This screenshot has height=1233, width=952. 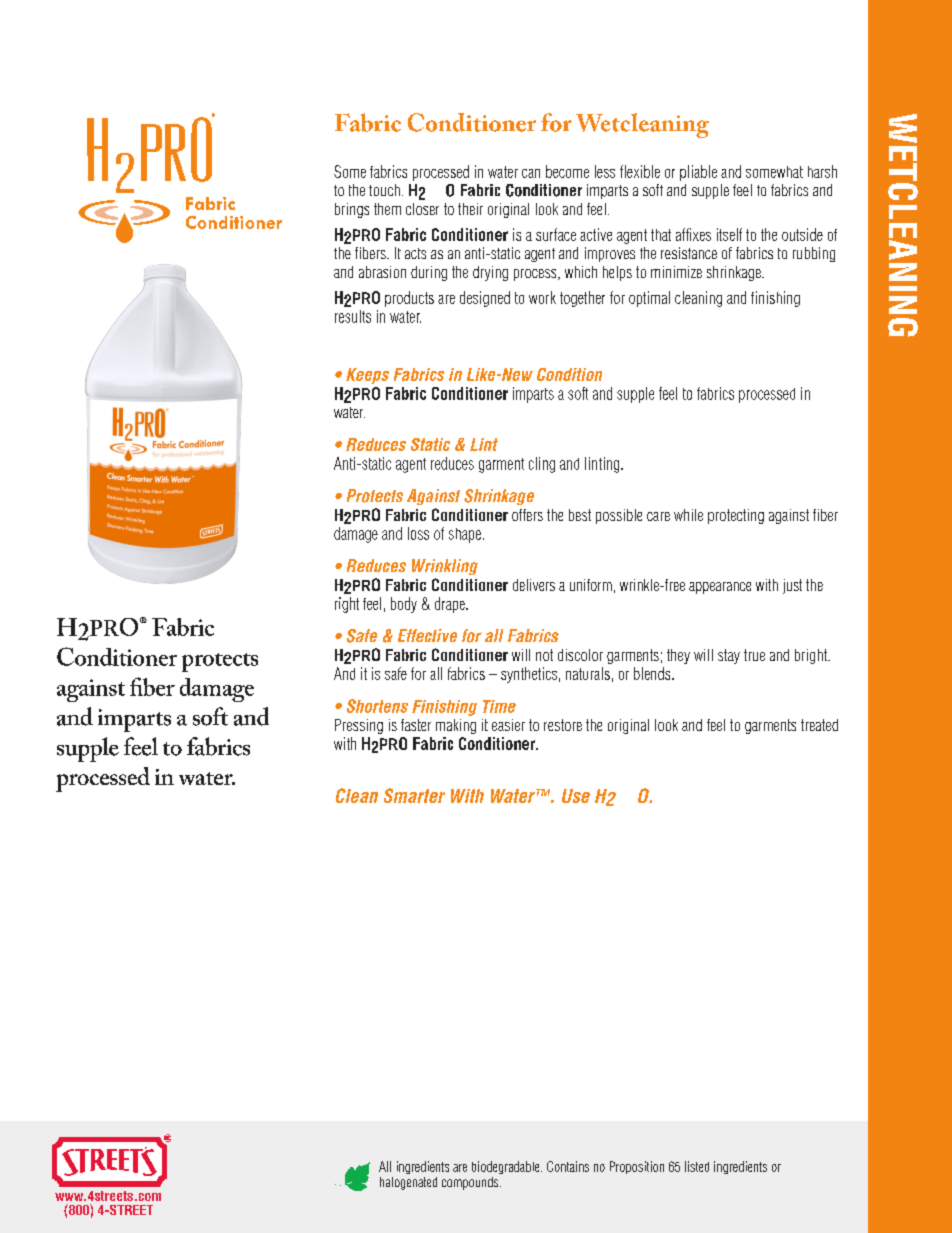 I want to click on listed, so click(x=697, y=1166).
